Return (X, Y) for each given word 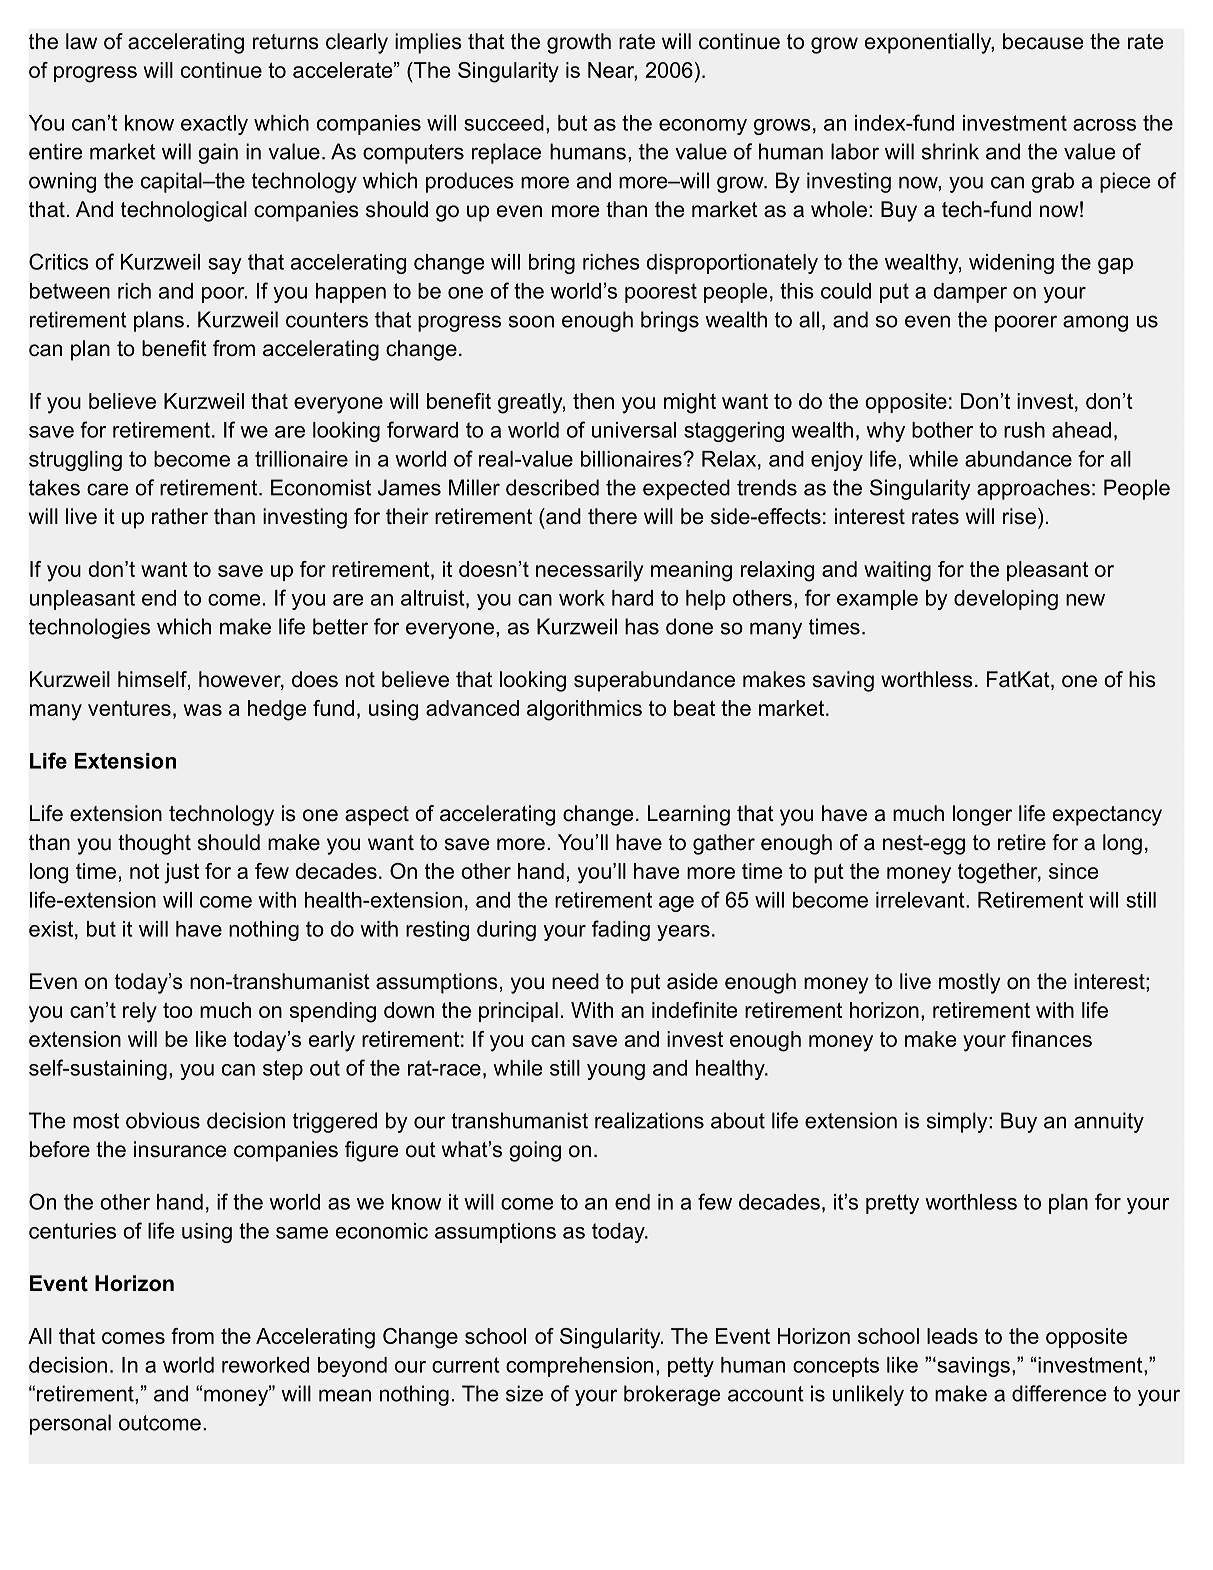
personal (70, 1424)
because (1043, 41)
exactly (214, 125)
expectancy (1107, 816)
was (203, 710)
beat (694, 708)
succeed (504, 123)
